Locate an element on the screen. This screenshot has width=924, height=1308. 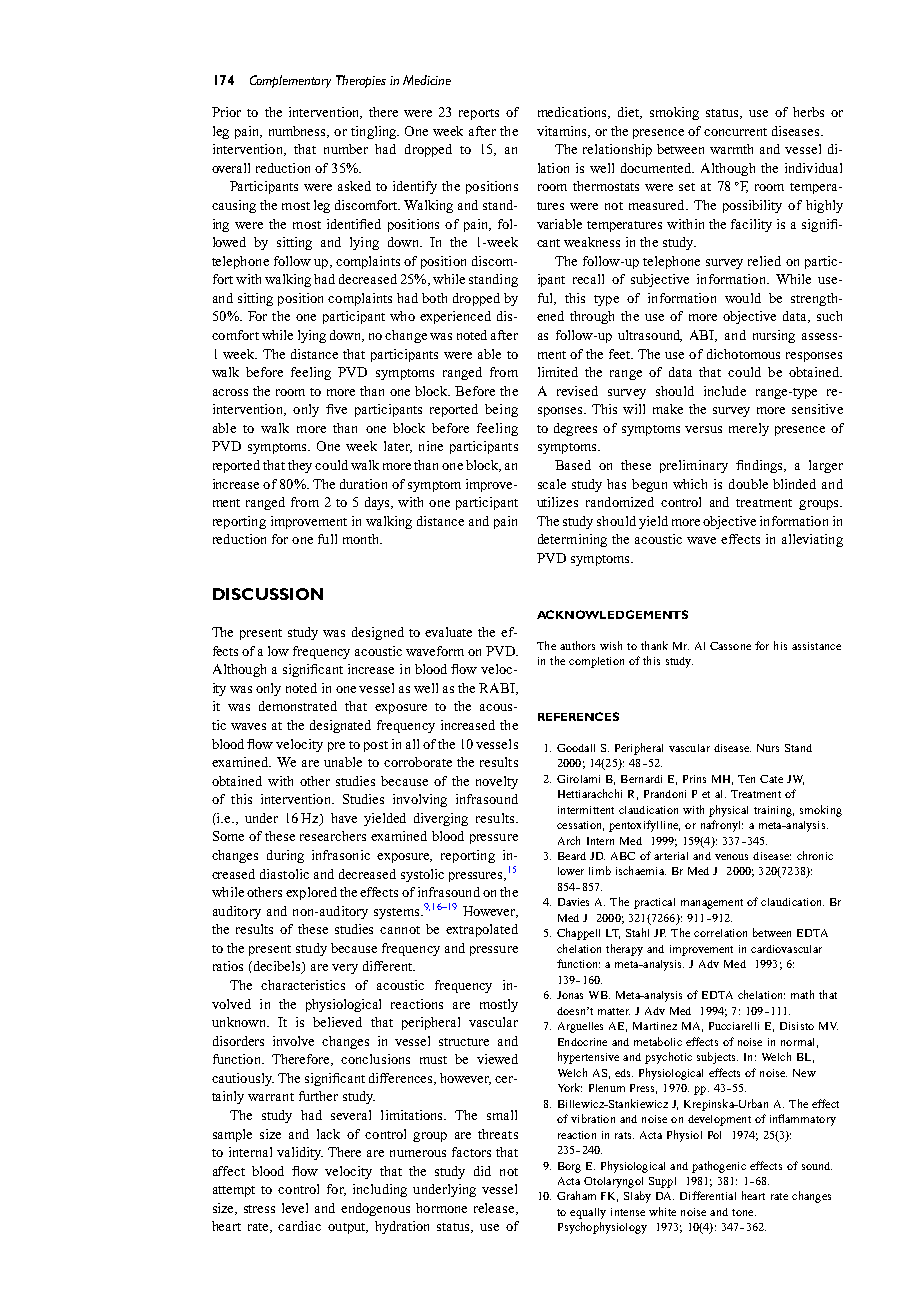
level is located at coordinates (295, 1208).
